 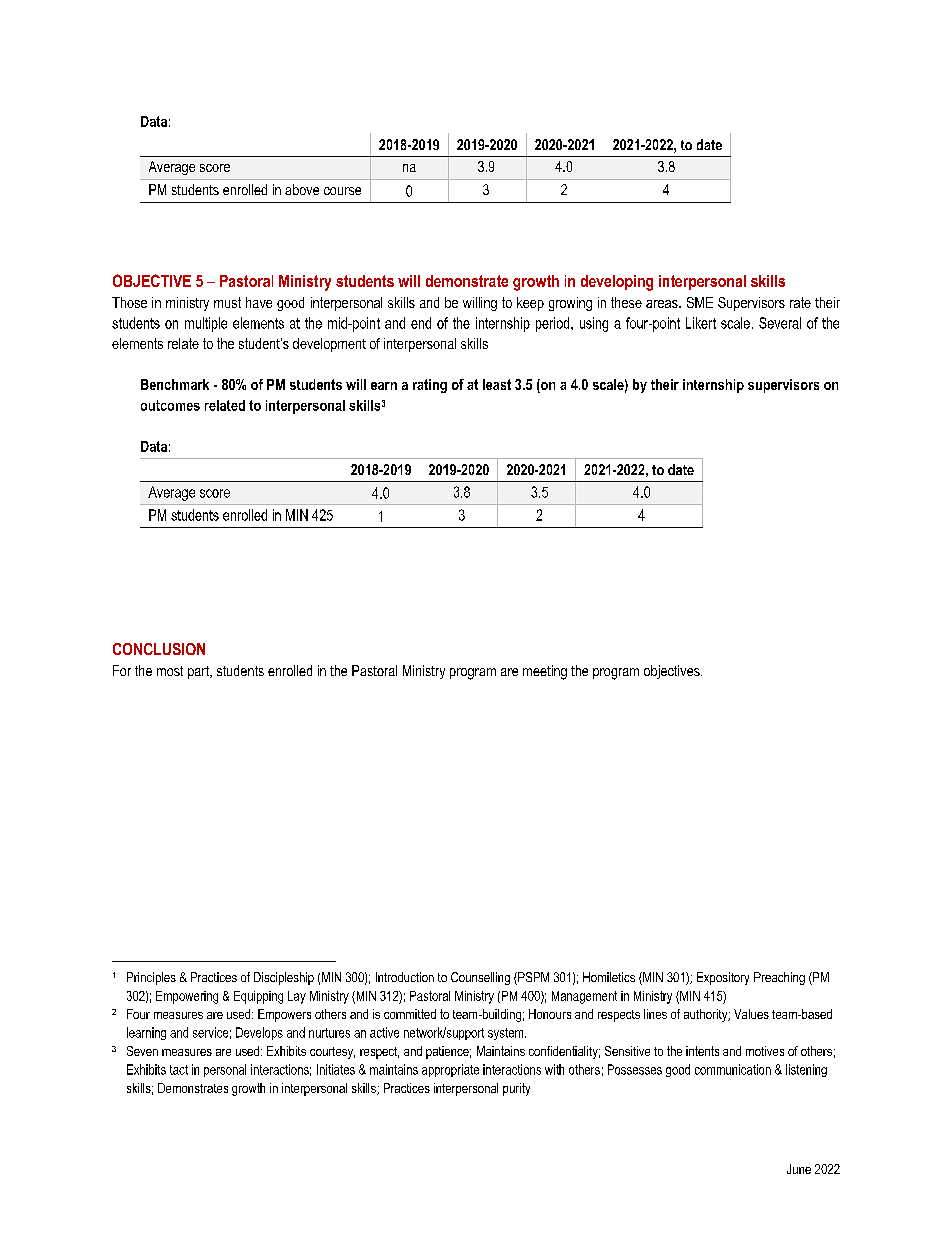 I want to click on meeting, so click(x=545, y=672).
